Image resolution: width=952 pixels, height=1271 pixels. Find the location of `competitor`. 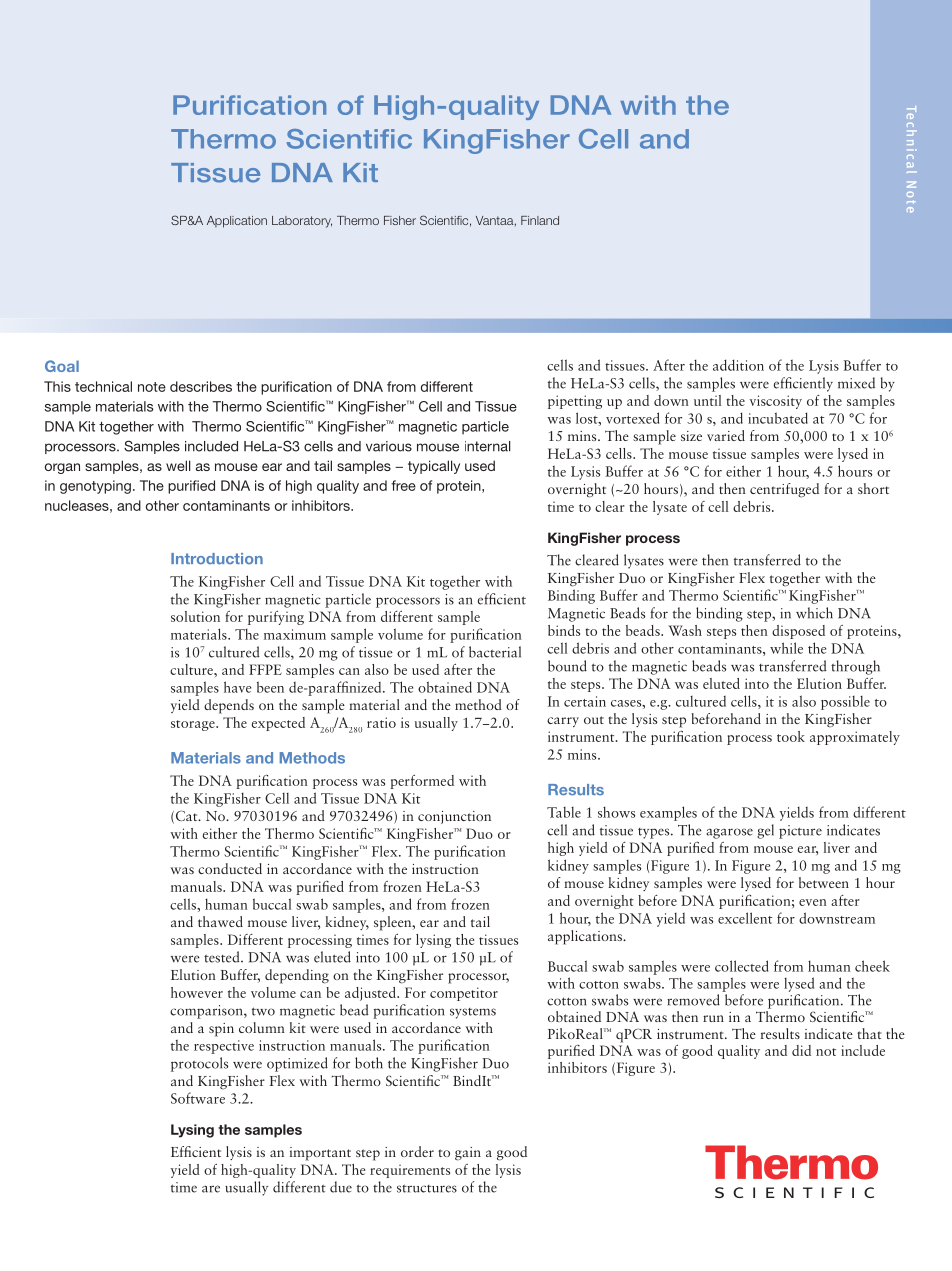

competitor is located at coordinates (464, 994).
